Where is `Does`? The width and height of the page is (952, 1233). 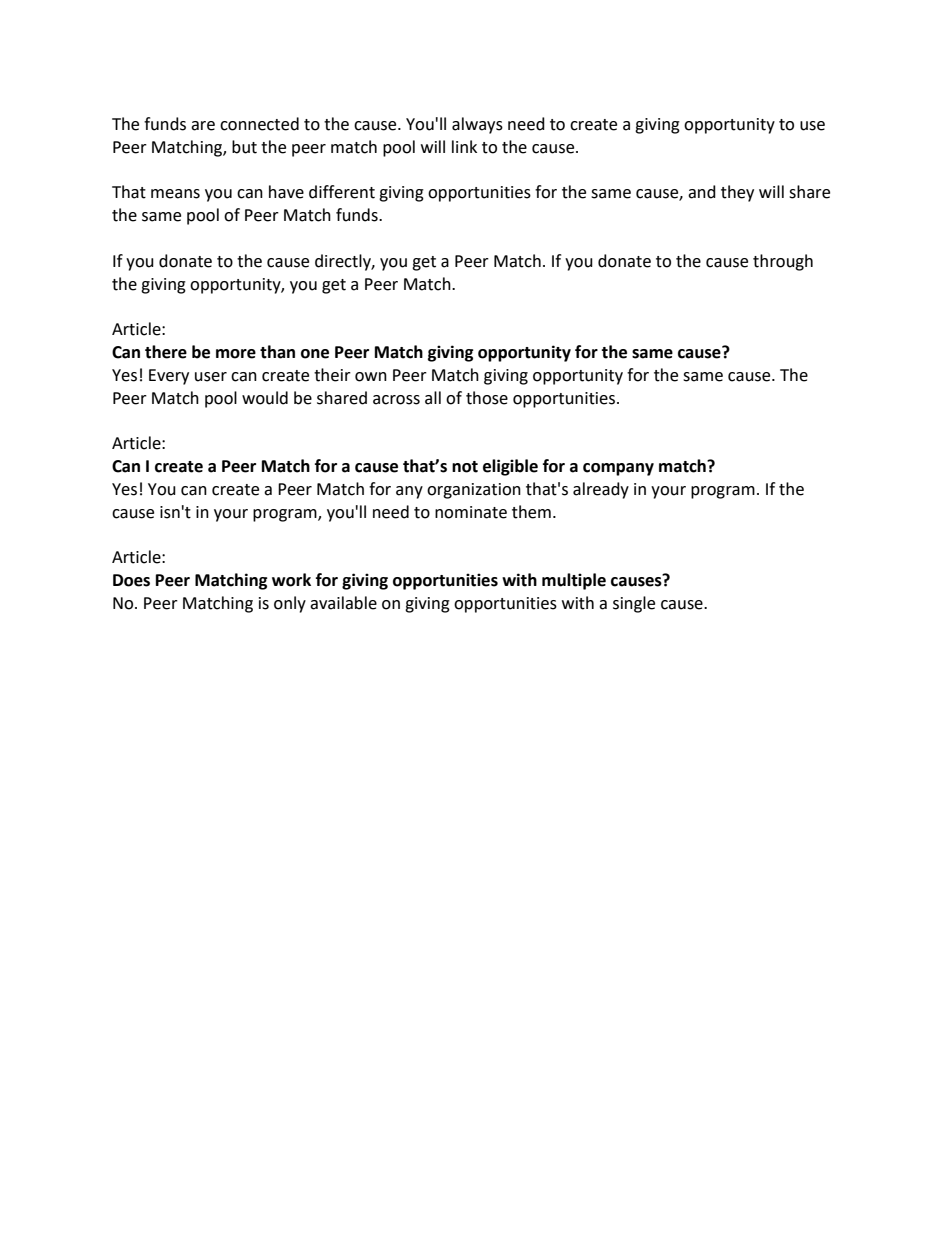
Does is located at coordinates (131, 580).
